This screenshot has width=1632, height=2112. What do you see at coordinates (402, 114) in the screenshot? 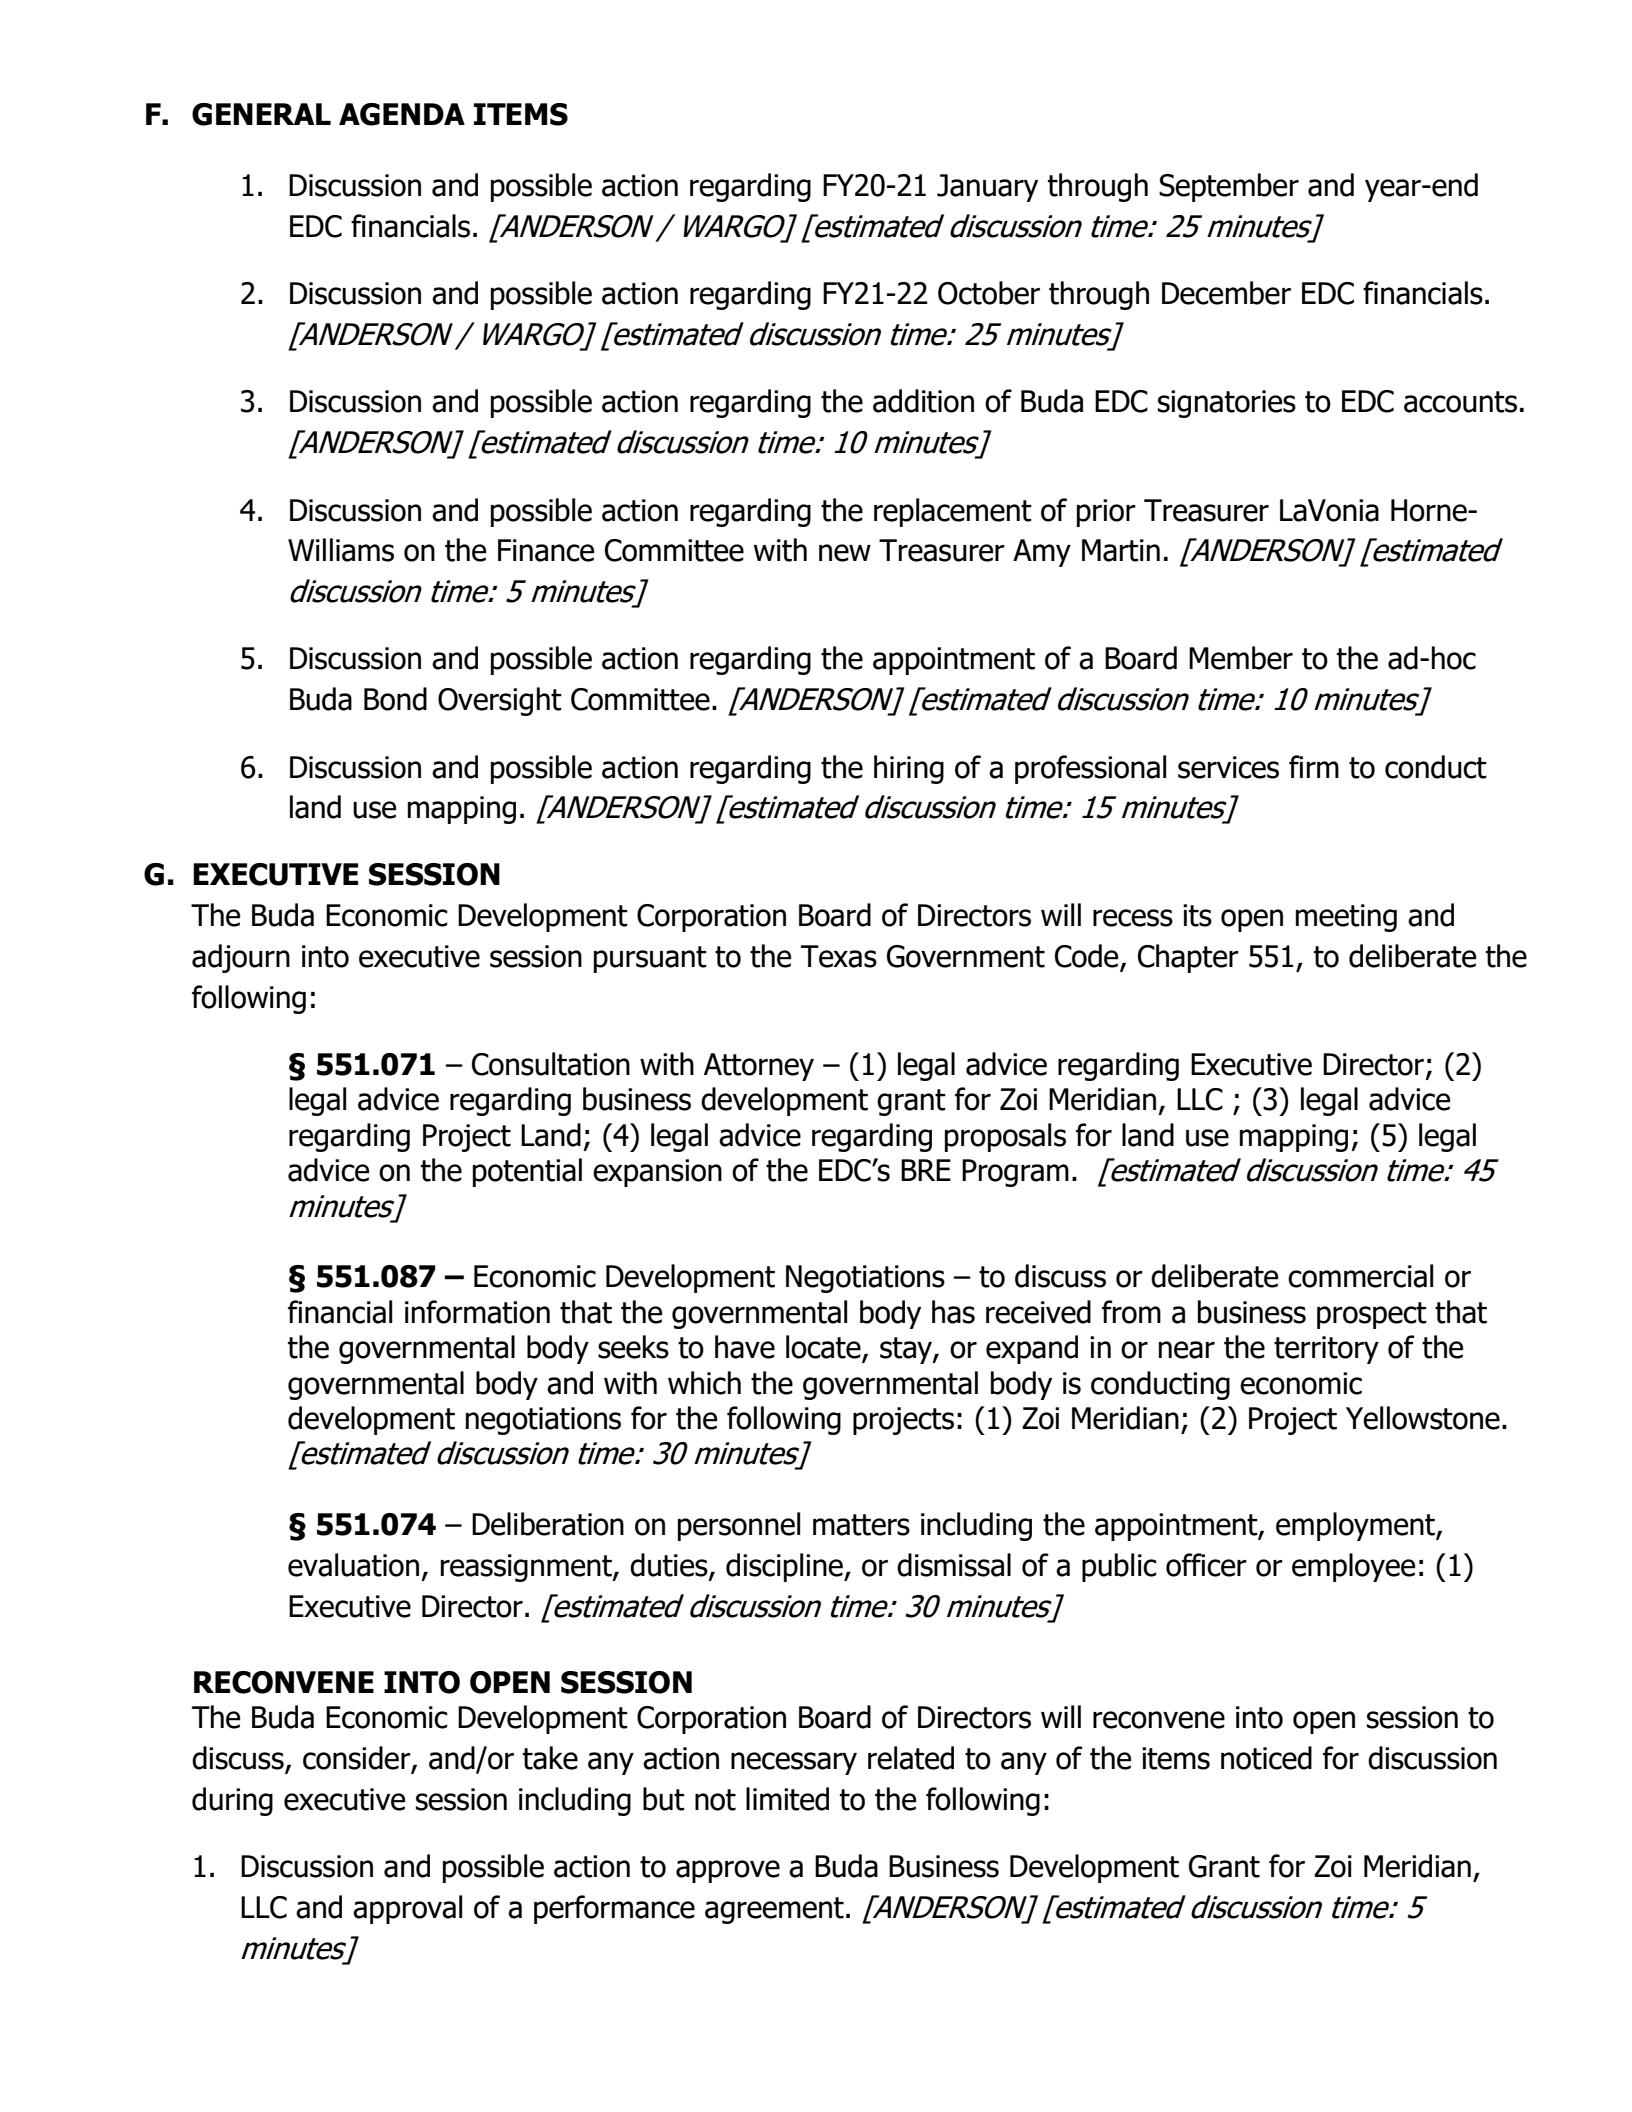
I see `AGENDA` at bounding box center [402, 114].
